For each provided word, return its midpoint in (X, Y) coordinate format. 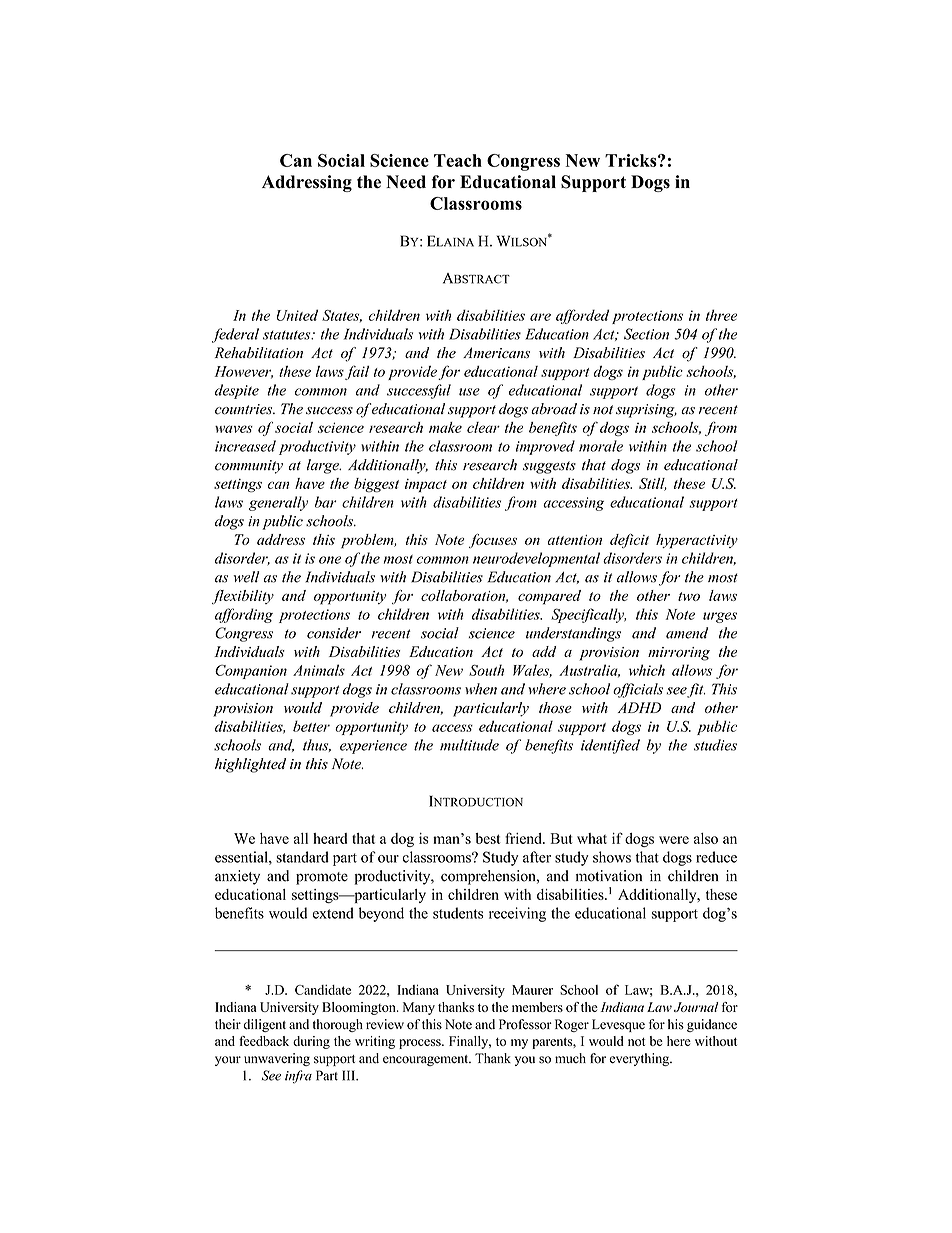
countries (245, 409)
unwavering (277, 1059)
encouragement (427, 1060)
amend (687, 633)
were (674, 840)
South (486, 670)
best (488, 838)
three (721, 315)
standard (302, 857)
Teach (458, 160)
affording (244, 615)
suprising (646, 411)
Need (406, 182)
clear (483, 427)
